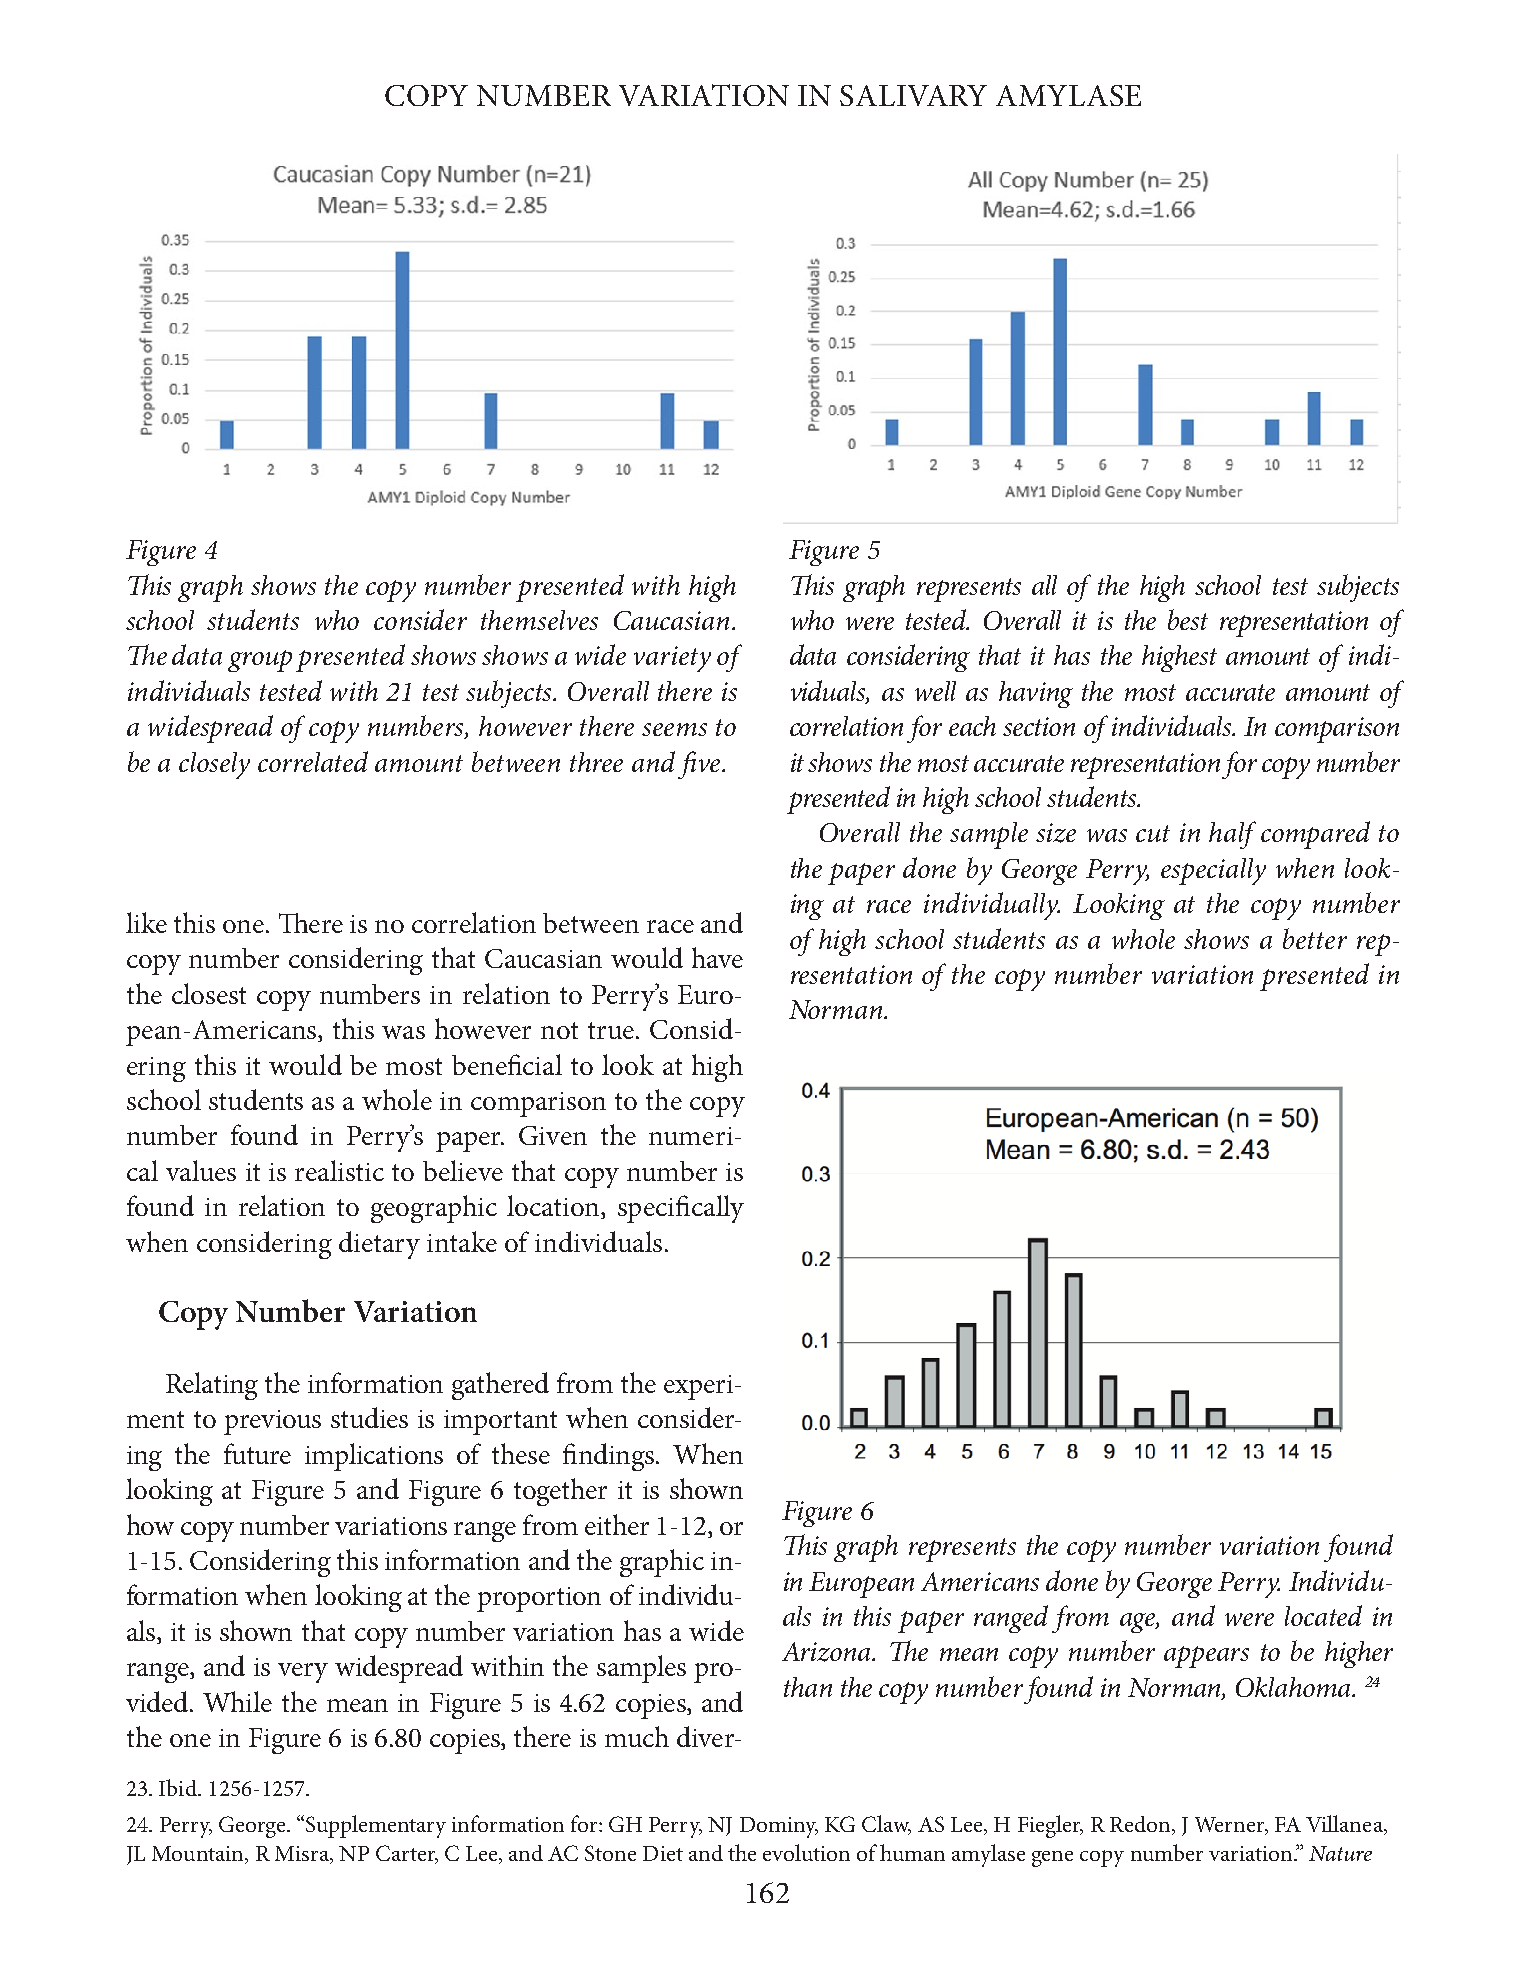 This screenshot has height=1969, width=1522. I want to click on themselves, so click(539, 620).
